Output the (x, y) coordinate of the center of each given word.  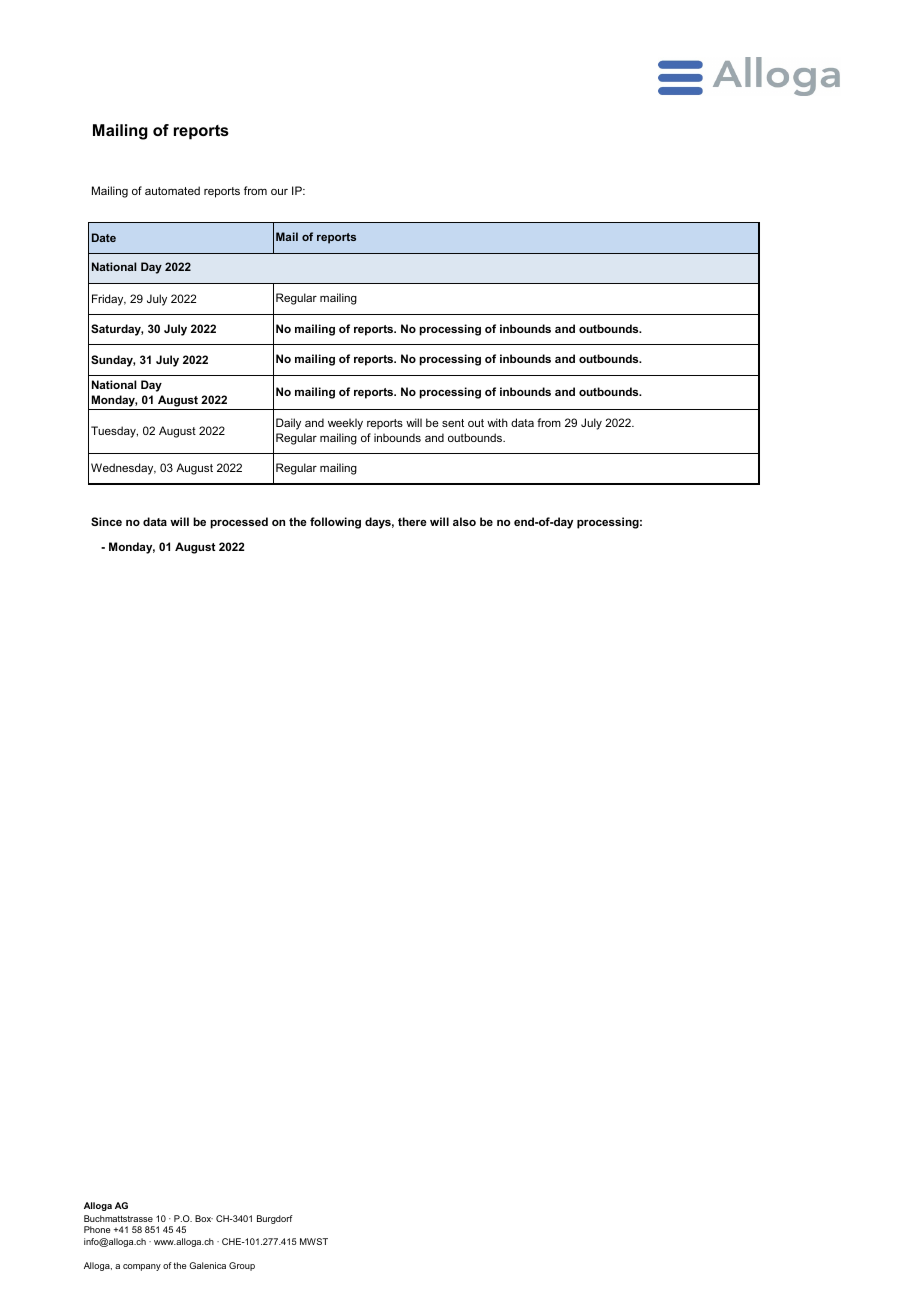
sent (453, 423)
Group (242, 1266)
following (335, 523)
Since (106, 521)
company (142, 1267)
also (464, 521)
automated (172, 190)
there (412, 521)
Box (204, 1218)
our (279, 192)
